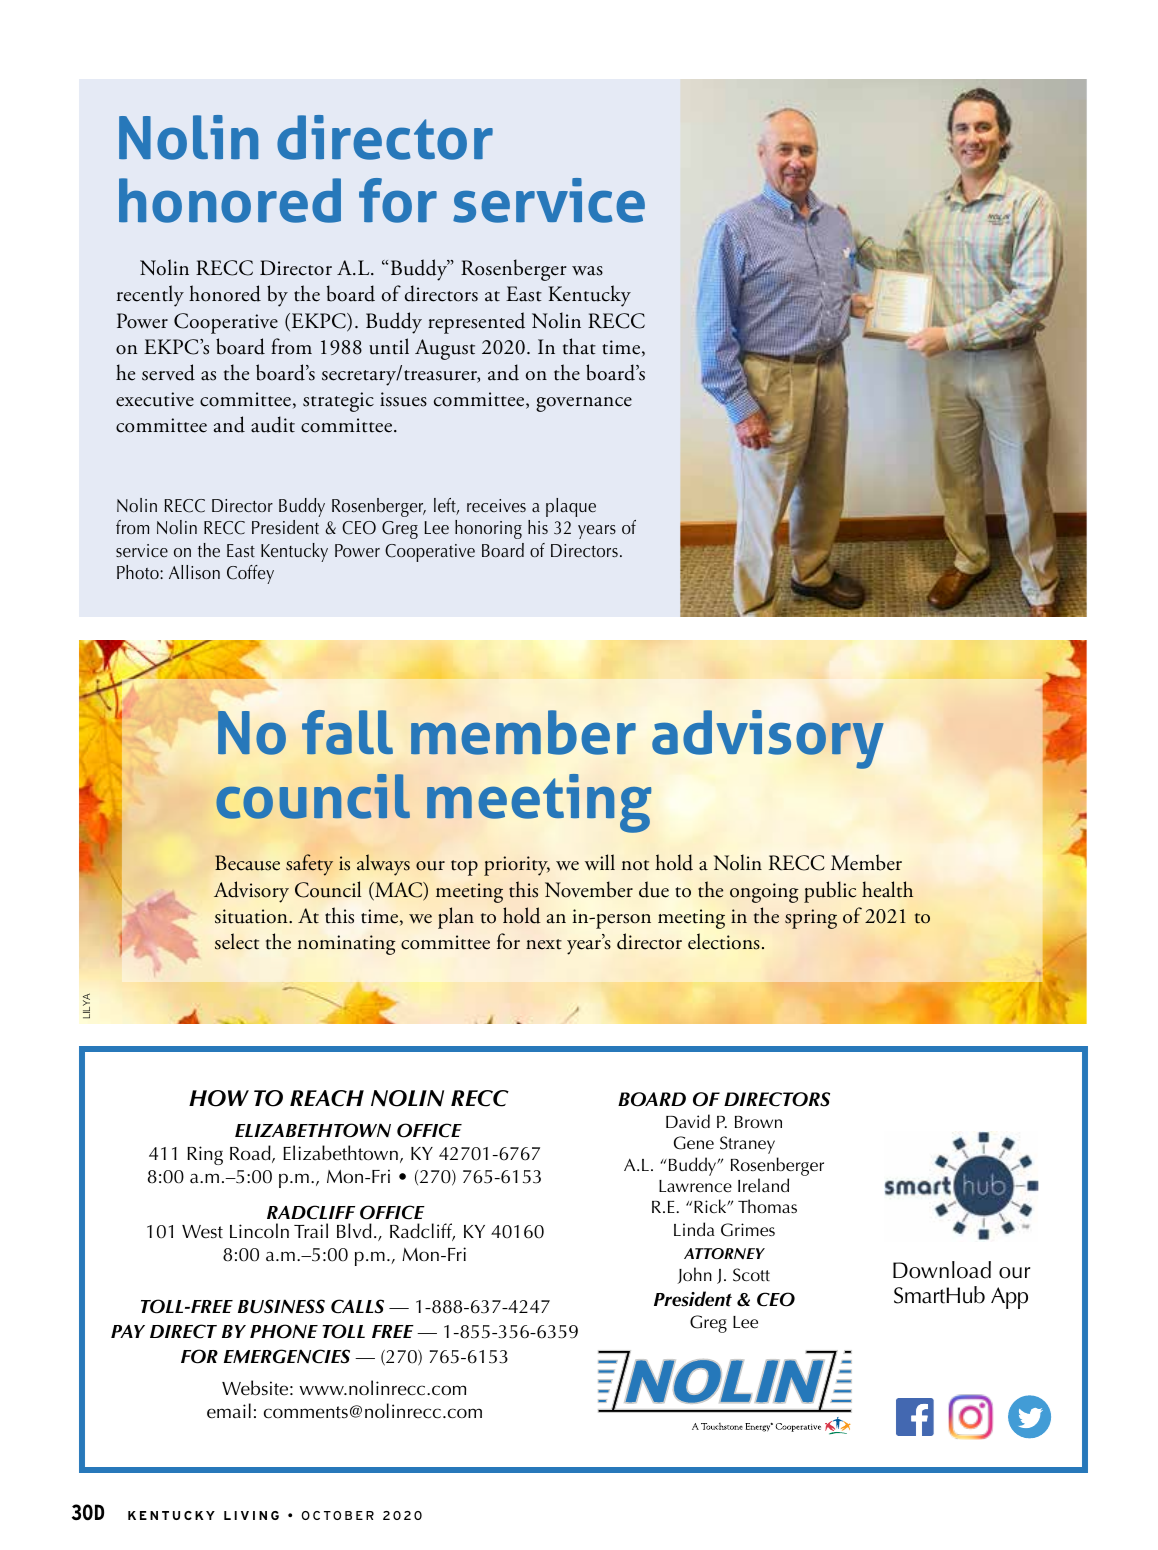 The image size is (1158, 1550). What do you see at coordinates (587, 271) in the screenshot?
I see `was` at bounding box center [587, 271].
